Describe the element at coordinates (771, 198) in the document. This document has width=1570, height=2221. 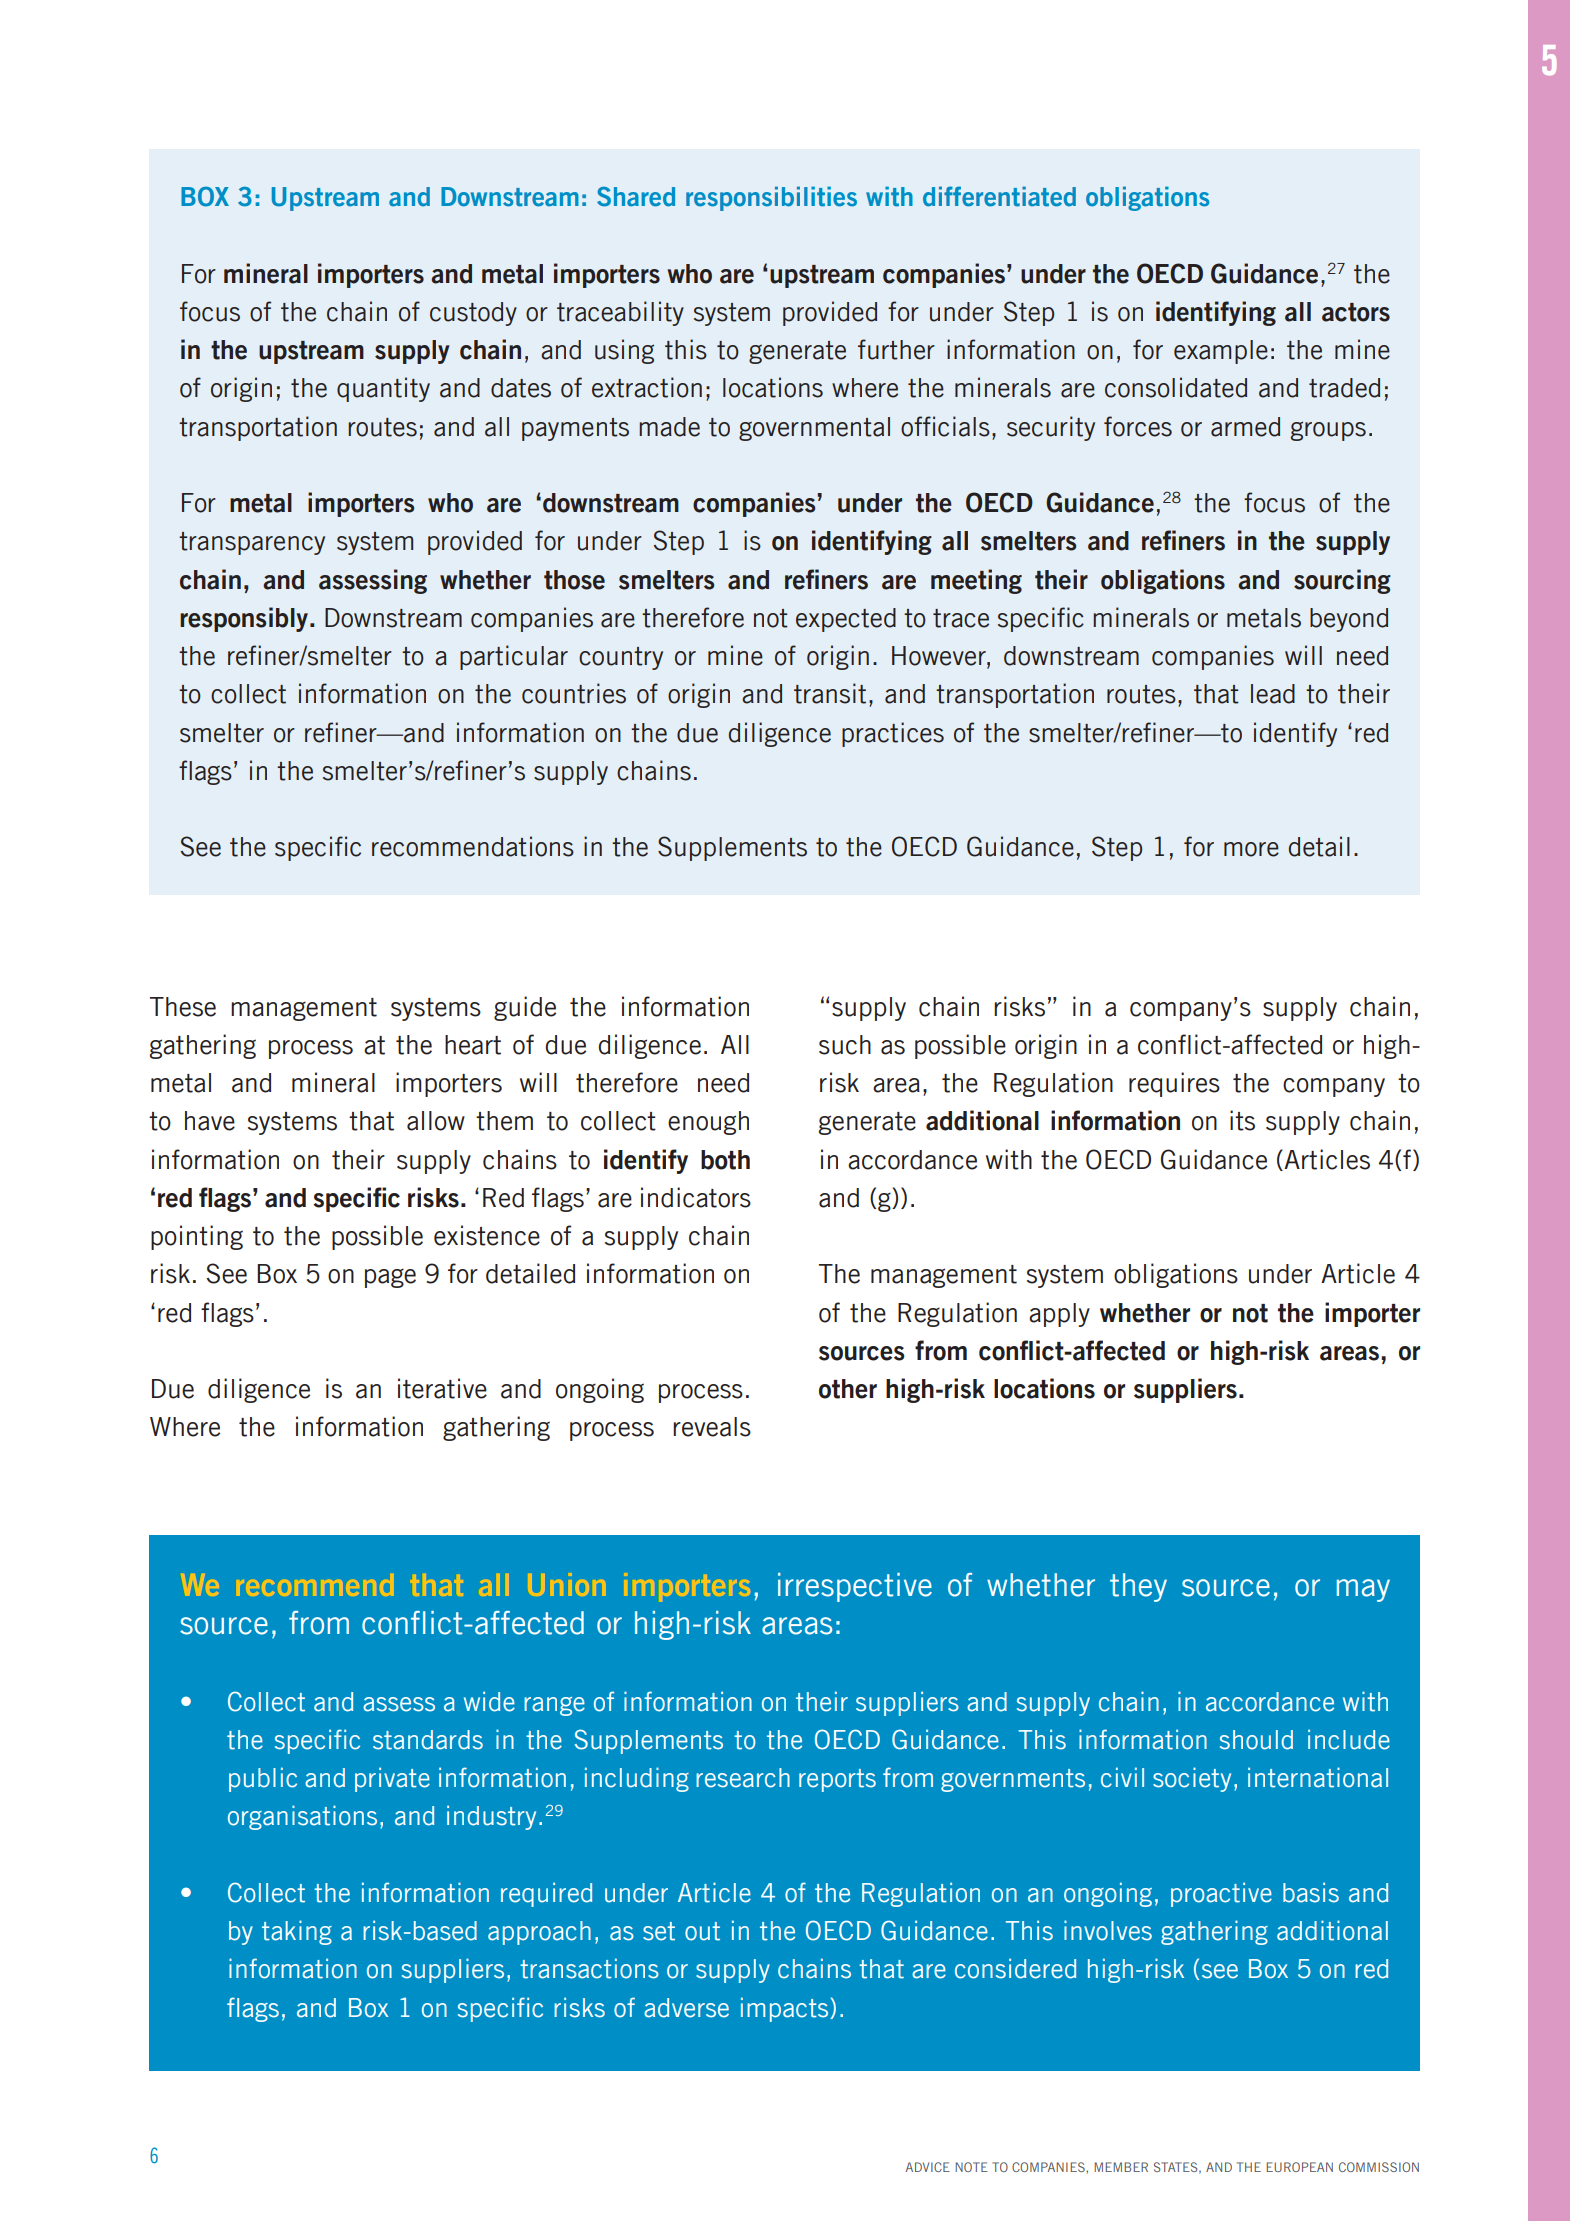
I see `responsibilities` at that location.
